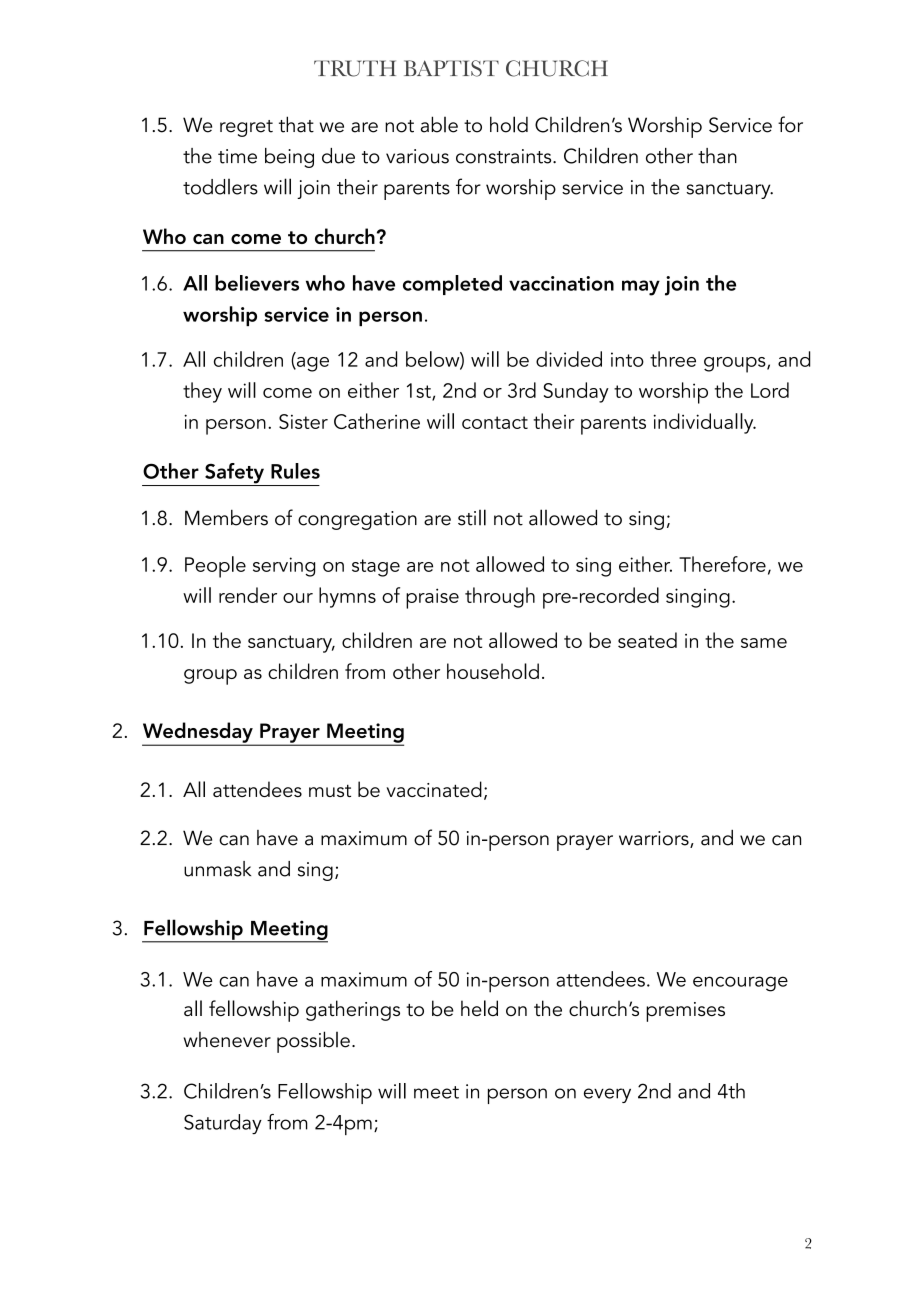  Describe the element at coordinates (248, 595) in the screenshot. I see `render` at that location.
